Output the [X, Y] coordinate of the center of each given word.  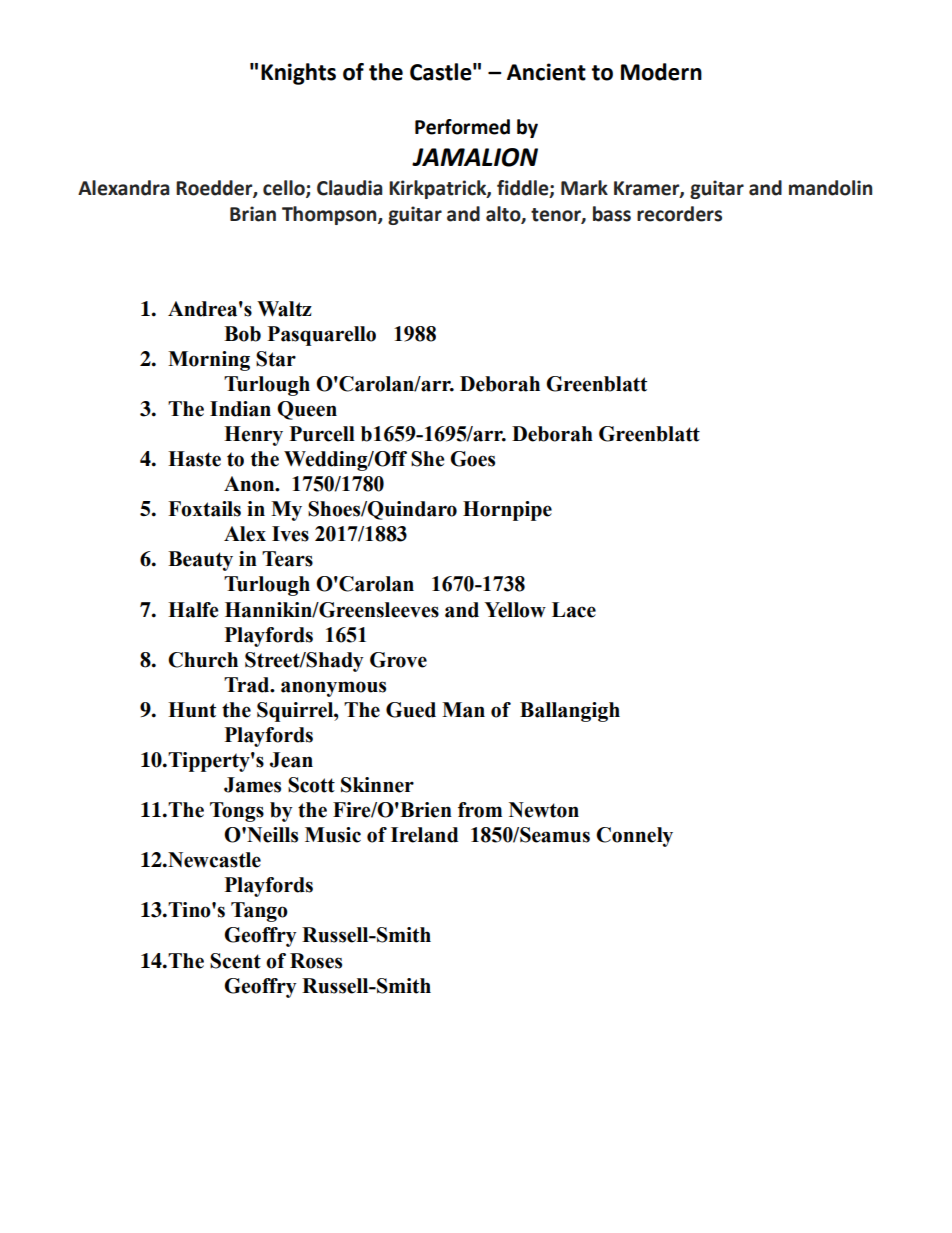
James [252, 785]
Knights [298, 74]
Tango [259, 912]
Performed [462, 127]
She [427, 459]
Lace [574, 610]
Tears [287, 559]
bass [612, 214]
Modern [661, 72]
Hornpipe [507, 511]
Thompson [330, 215]
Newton [544, 810]
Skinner [377, 785]
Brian [253, 214]
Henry [253, 436]
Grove [398, 660]
